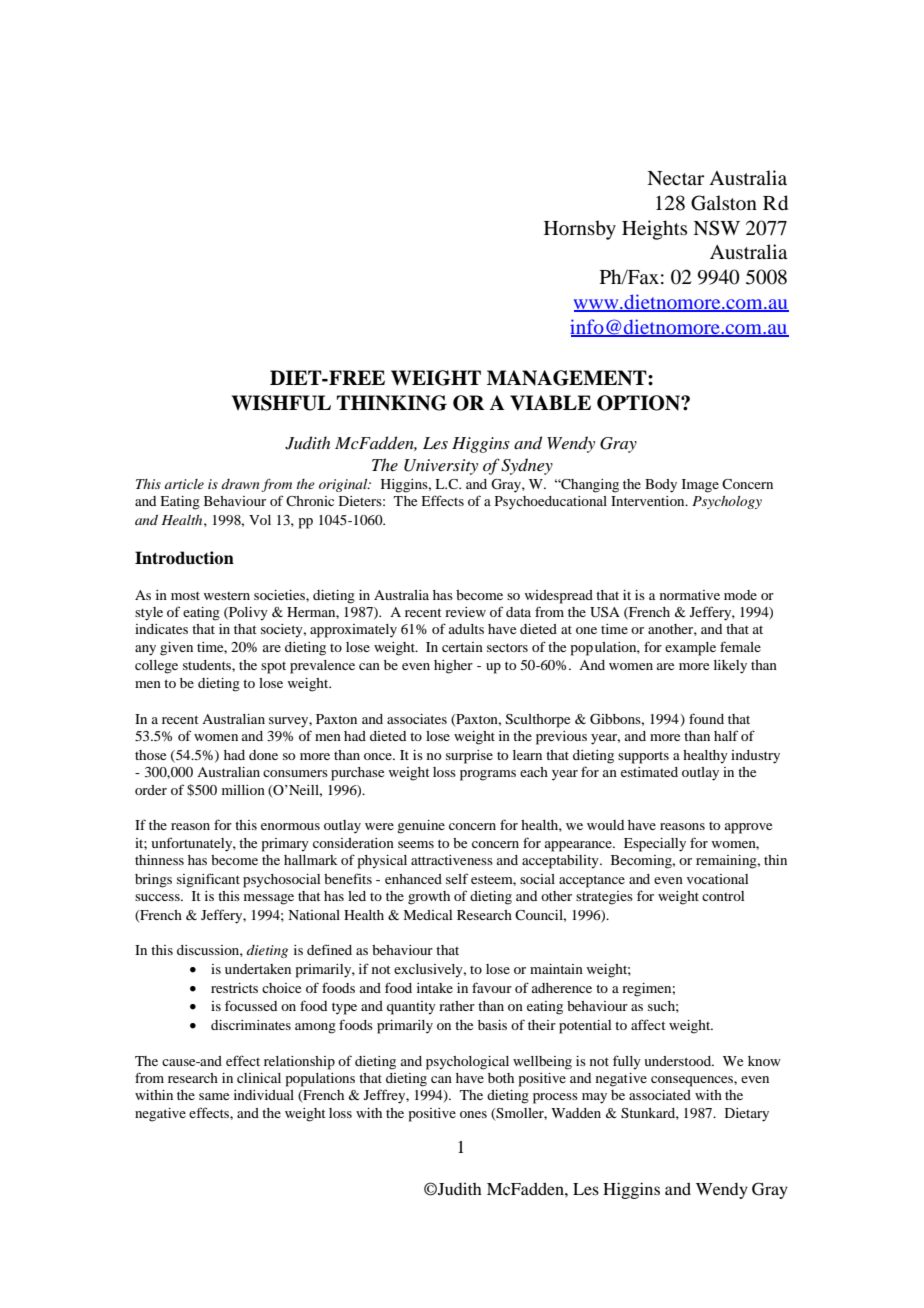 The height and width of the document is (1308, 924). I want to click on Hornsby, so click(580, 230).
